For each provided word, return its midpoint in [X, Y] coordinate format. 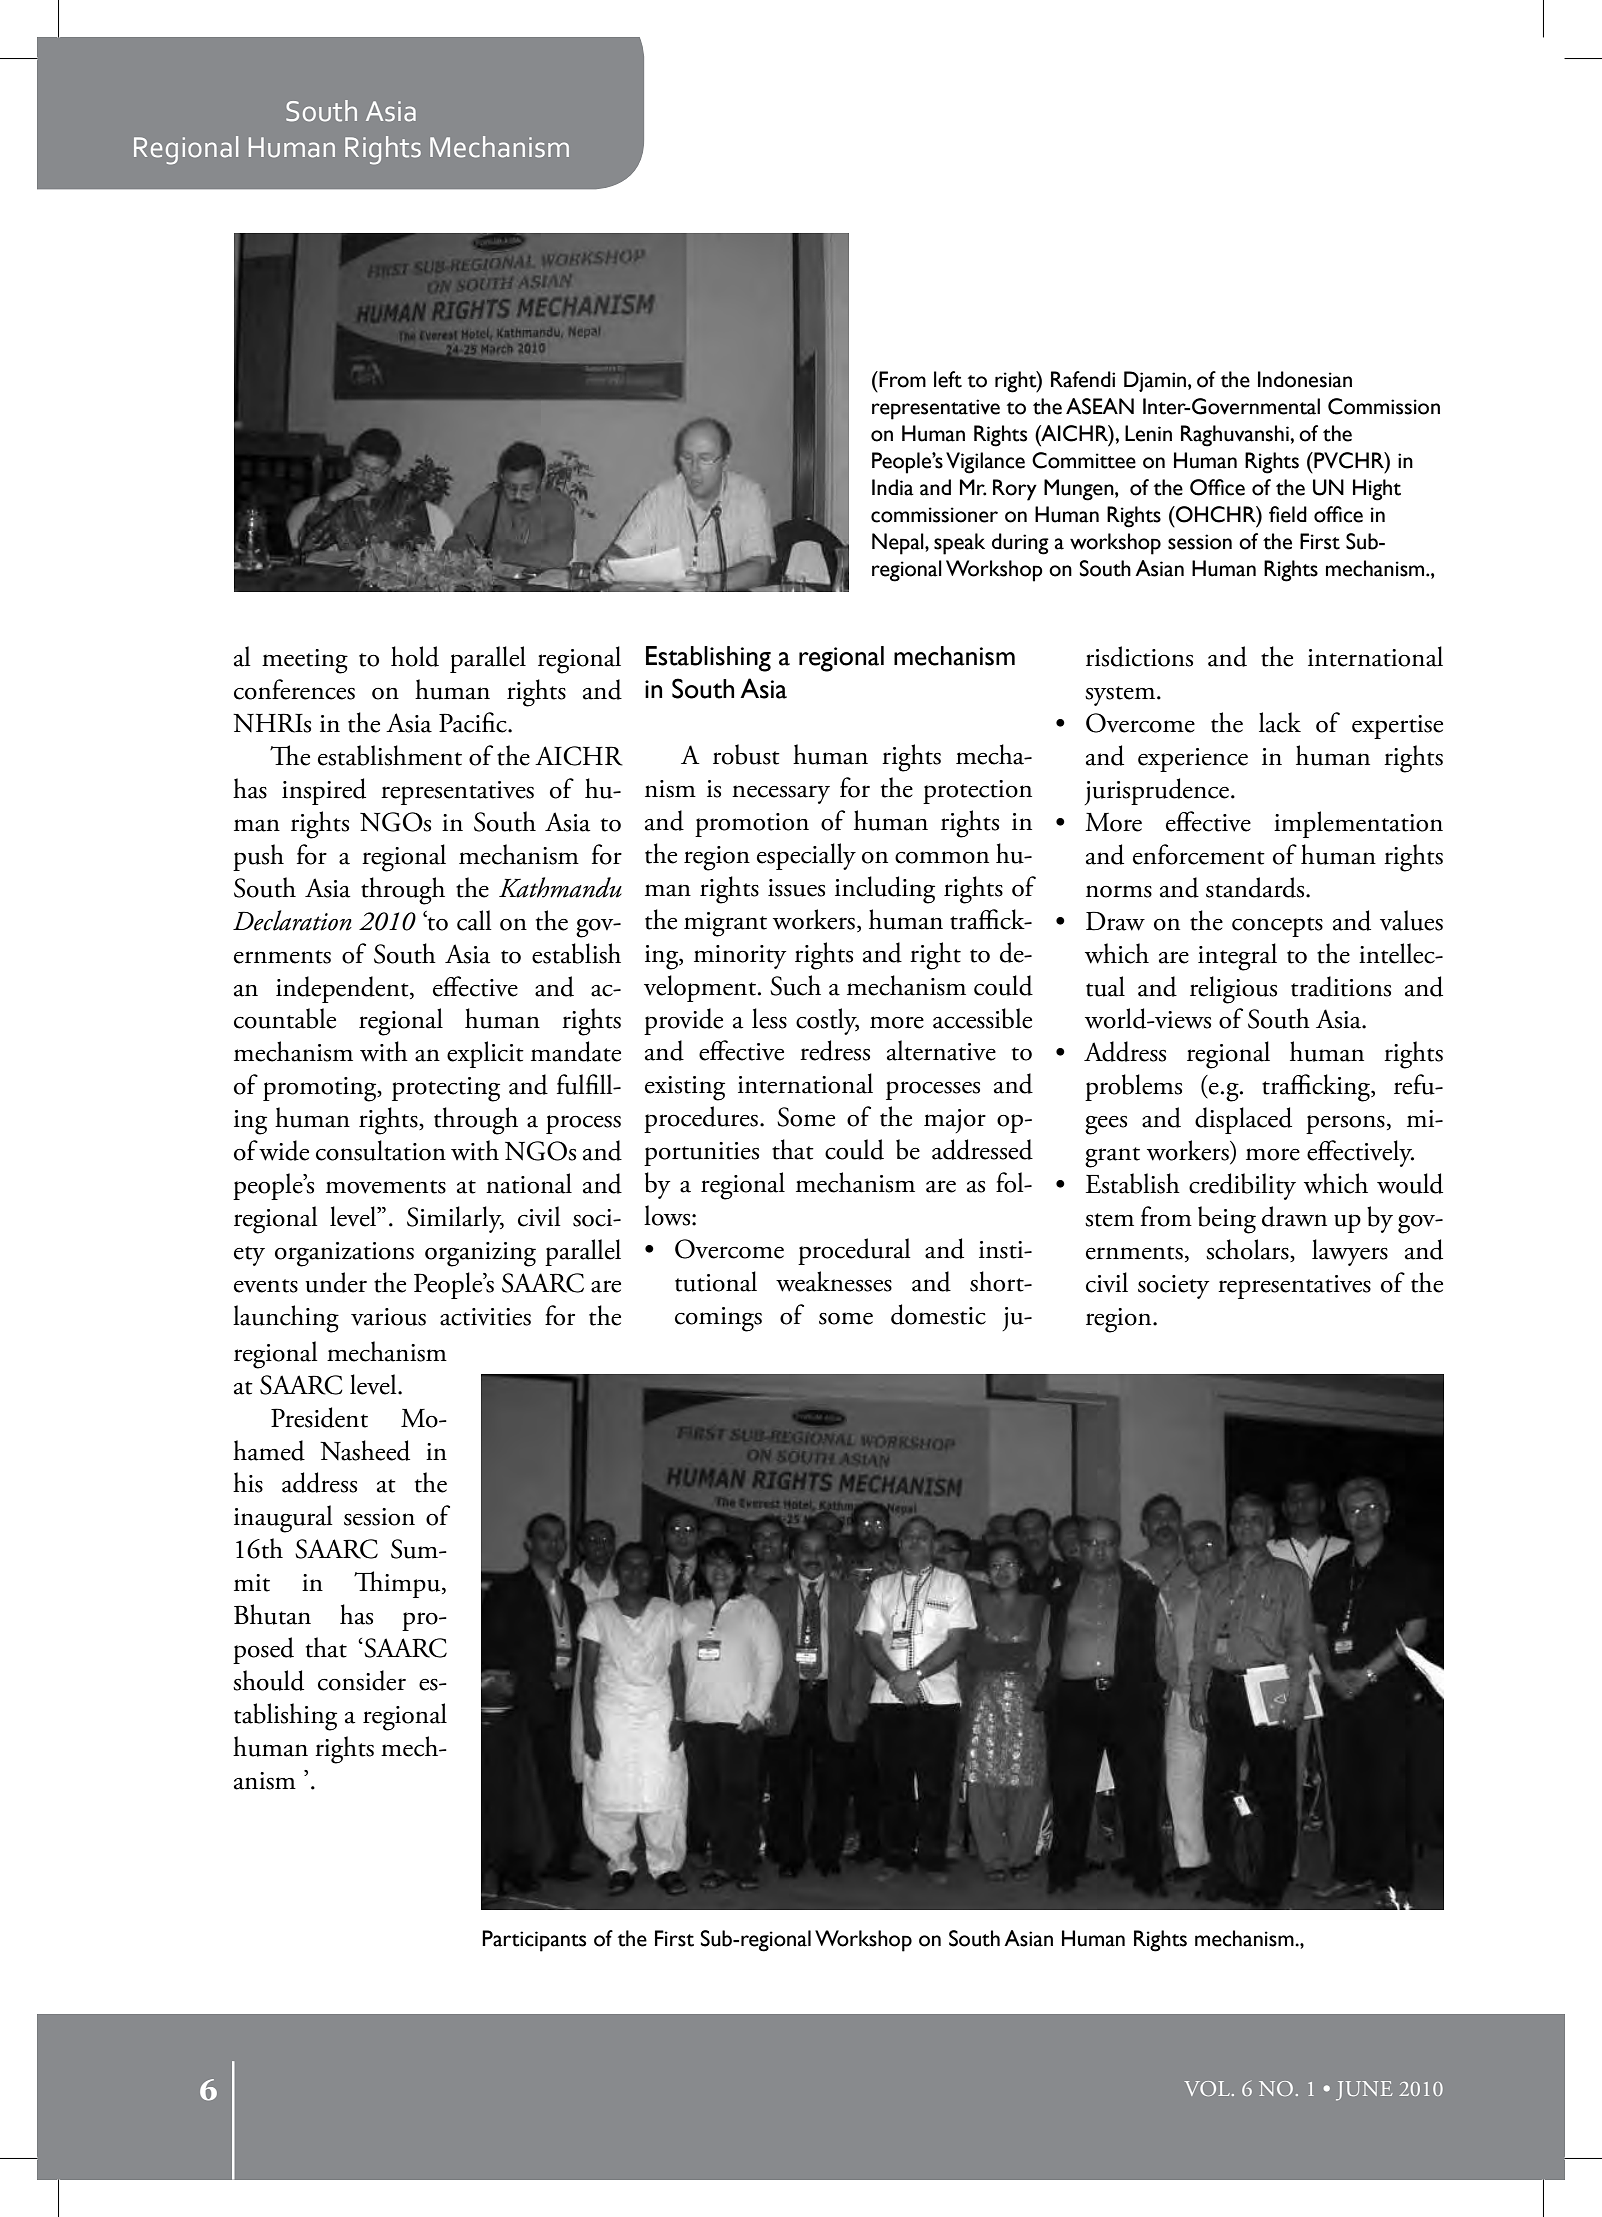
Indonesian [1305, 379]
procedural [854, 1251]
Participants [534, 1941]
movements [386, 1187]
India [893, 487]
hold [415, 656]
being [1227, 1220]
